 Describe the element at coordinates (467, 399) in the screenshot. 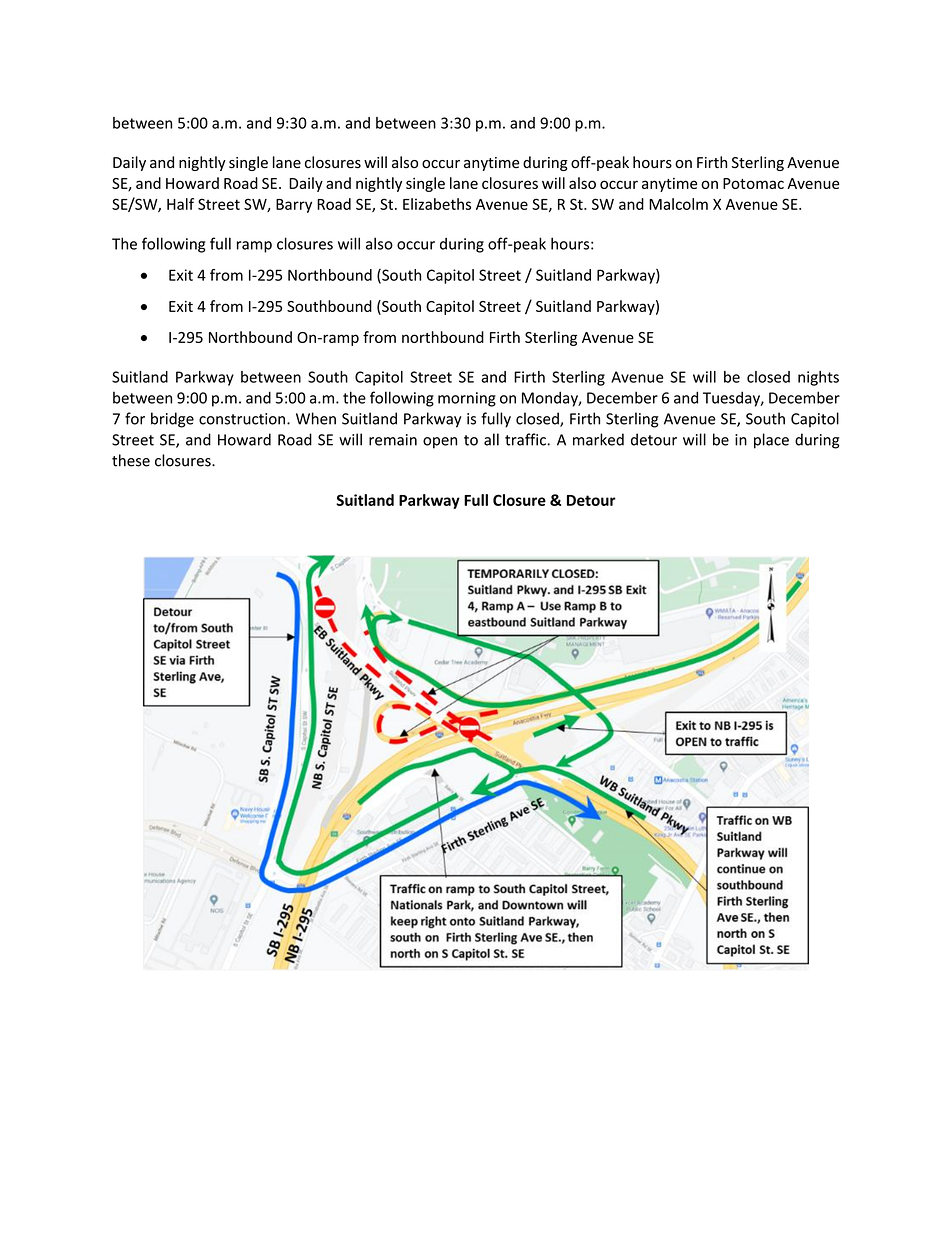

I see `morning` at that location.
